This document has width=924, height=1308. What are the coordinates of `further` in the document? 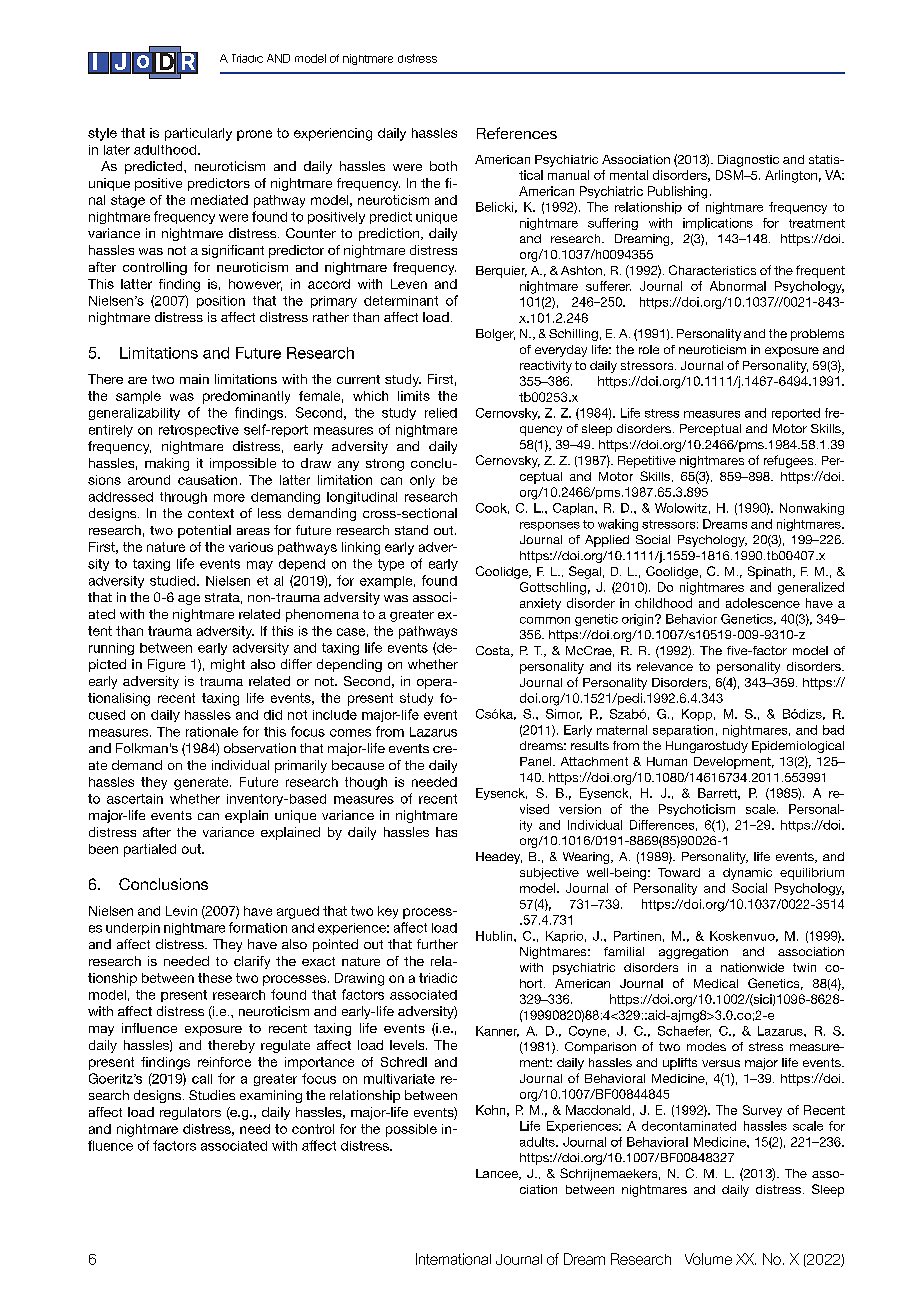 It's located at (437, 944).
